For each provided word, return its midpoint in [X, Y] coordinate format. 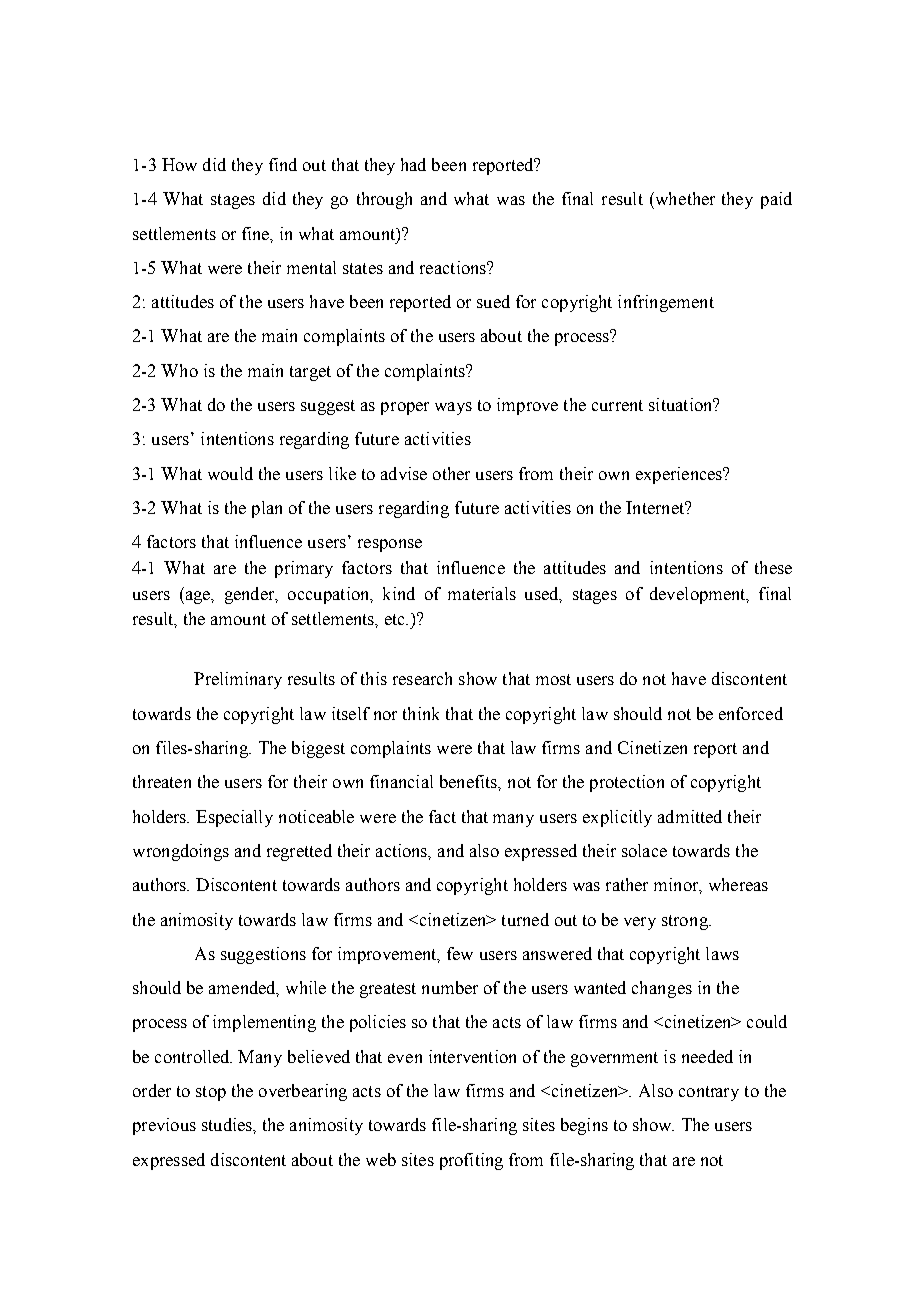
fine [257, 234]
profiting [471, 1161]
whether [684, 198]
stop [211, 1093]
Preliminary [238, 680]
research [422, 678]
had [413, 164]
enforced [751, 713]
